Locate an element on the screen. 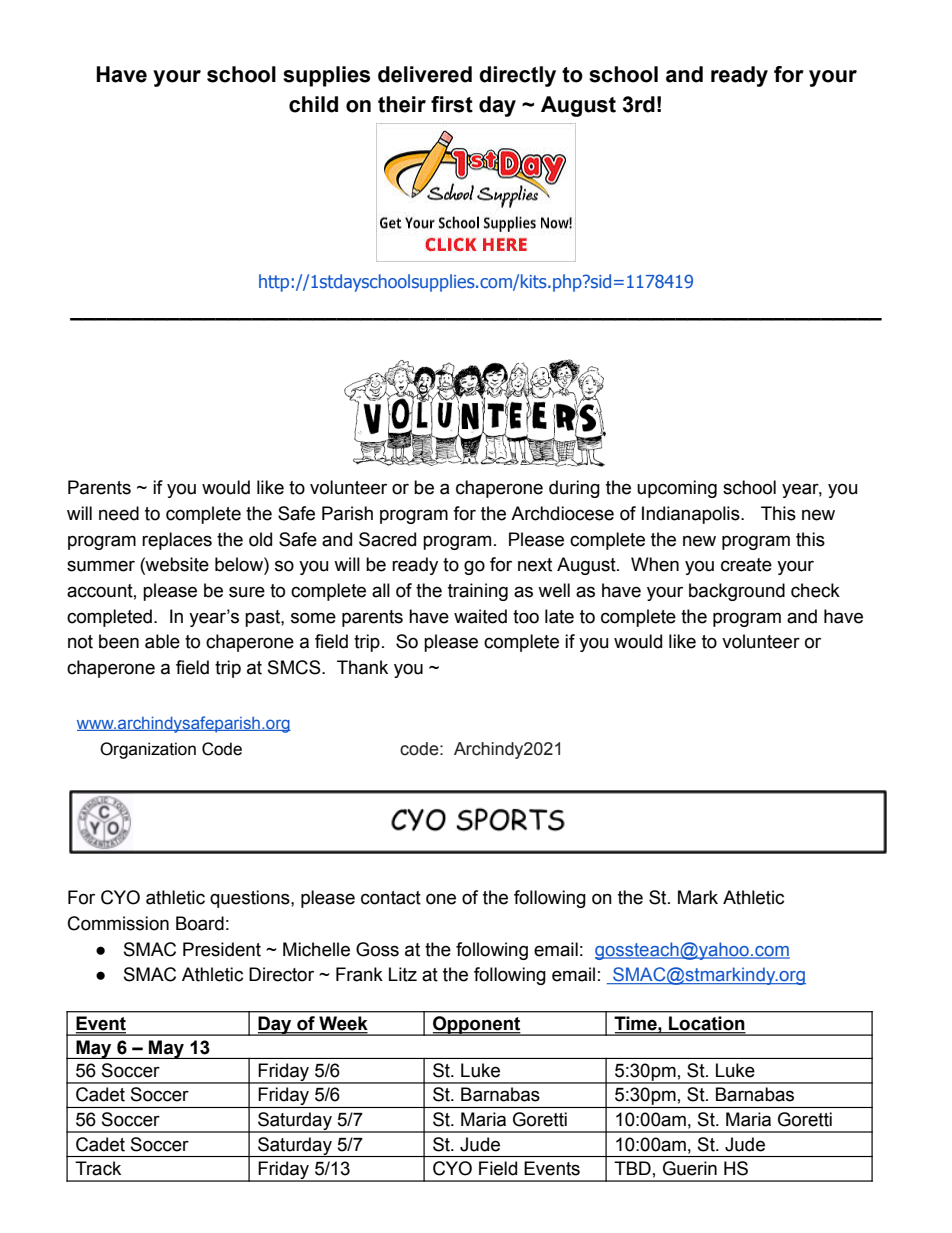  directly is located at coordinates (517, 76).
